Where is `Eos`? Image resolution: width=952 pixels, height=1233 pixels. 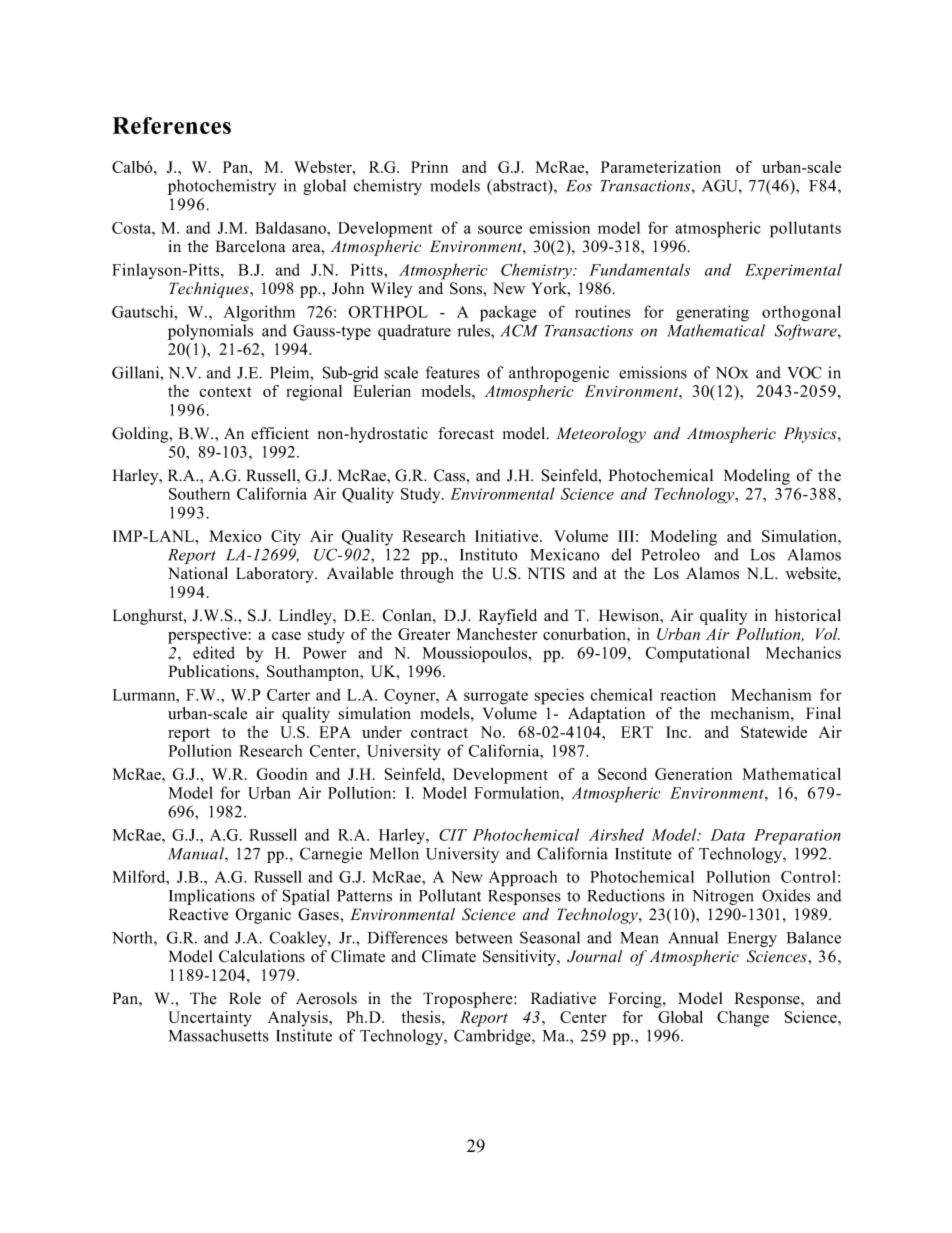 Eos is located at coordinates (579, 186).
